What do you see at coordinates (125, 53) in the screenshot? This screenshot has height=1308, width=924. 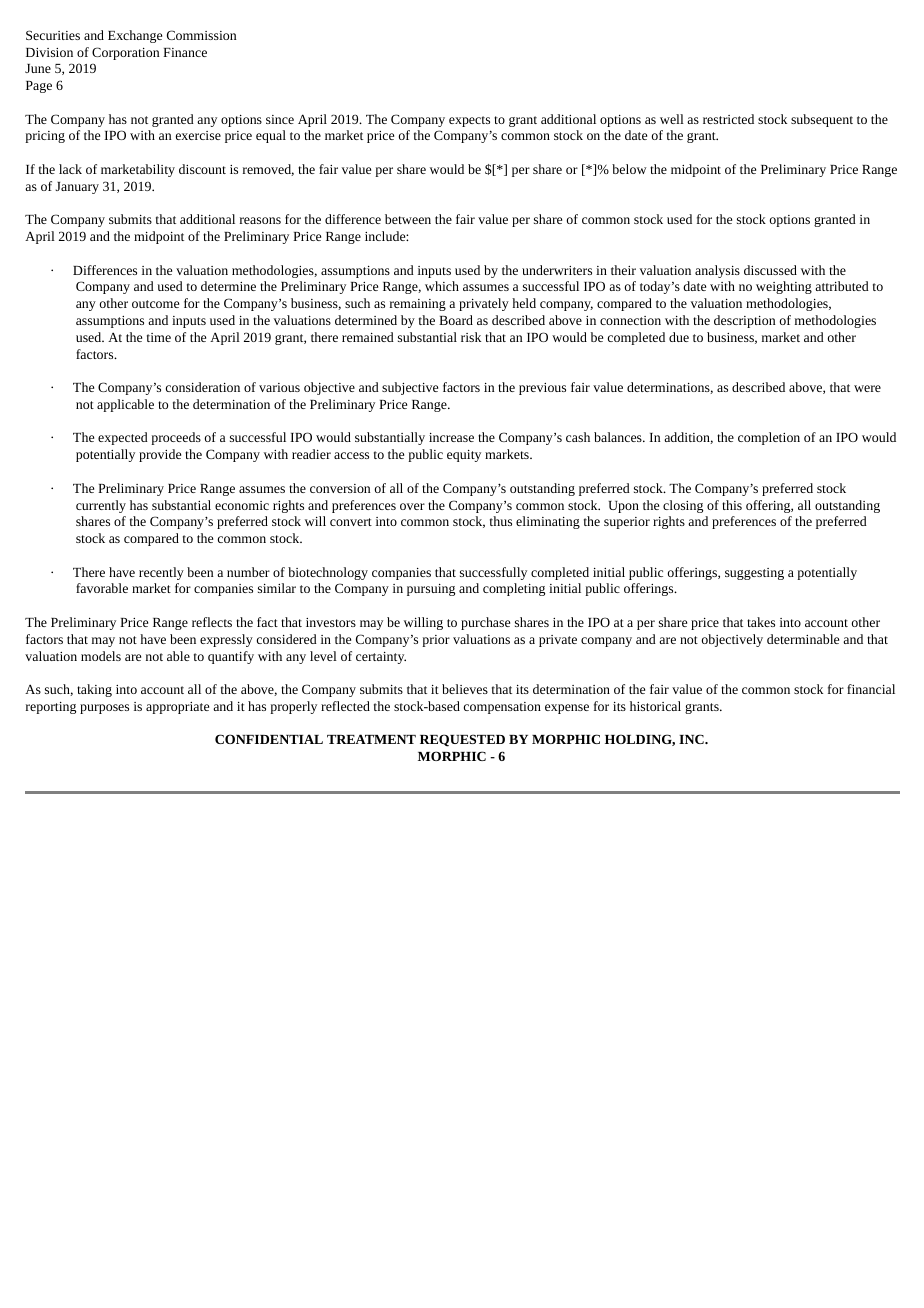 I see `Corporation` at bounding box center [125, 53].
